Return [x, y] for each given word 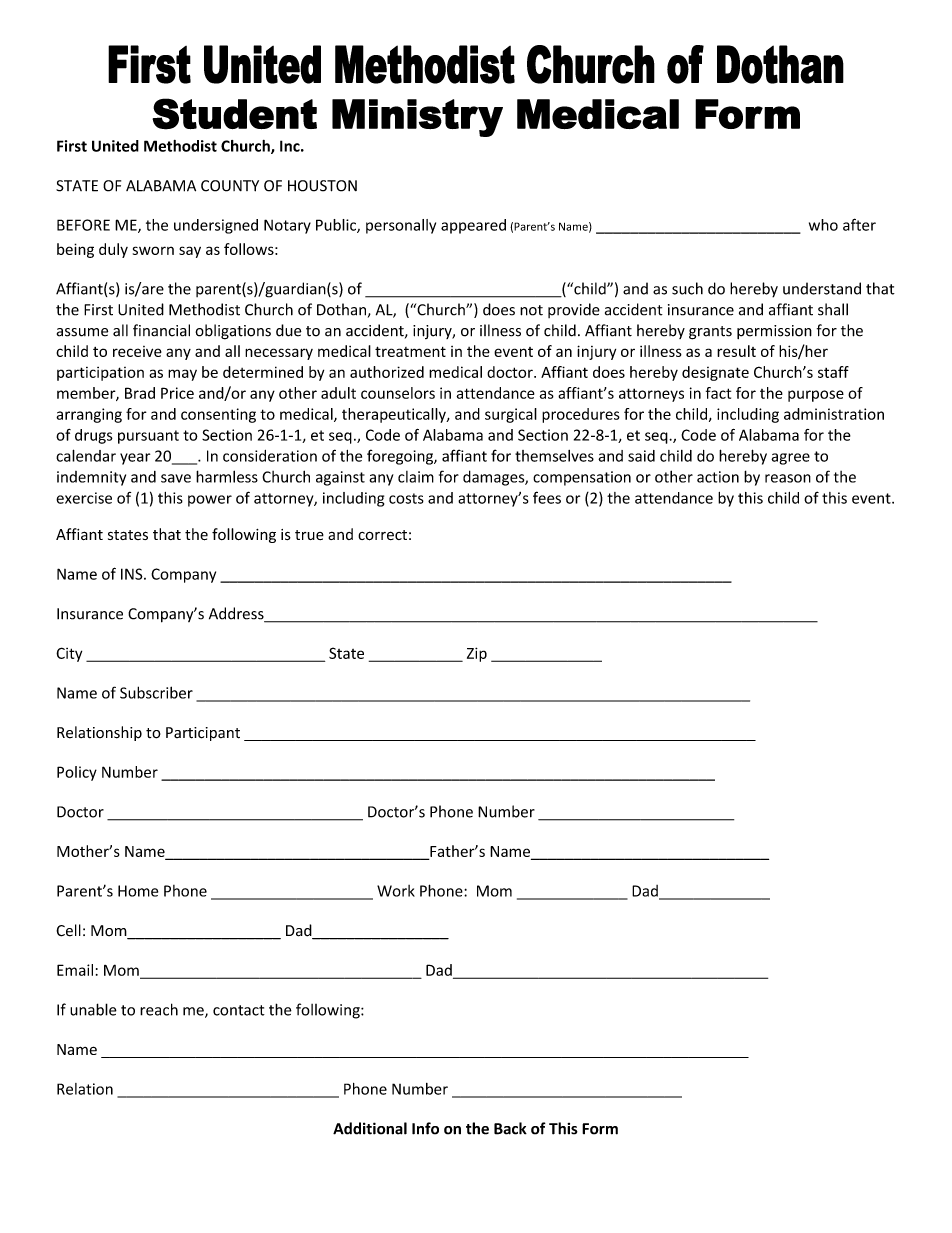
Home [138, 891]
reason [788, 478]
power [210, 501]
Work [396, 891]
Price [177, 393]
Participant [203, 734]
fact [718, 393]
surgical [511, 415]
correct [382, 535]
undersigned [216, 226]
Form [600, 1129]
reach [159, 1009]
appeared [473, 226]
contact [239, 1010]
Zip [477, 654]
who [823, 225]
